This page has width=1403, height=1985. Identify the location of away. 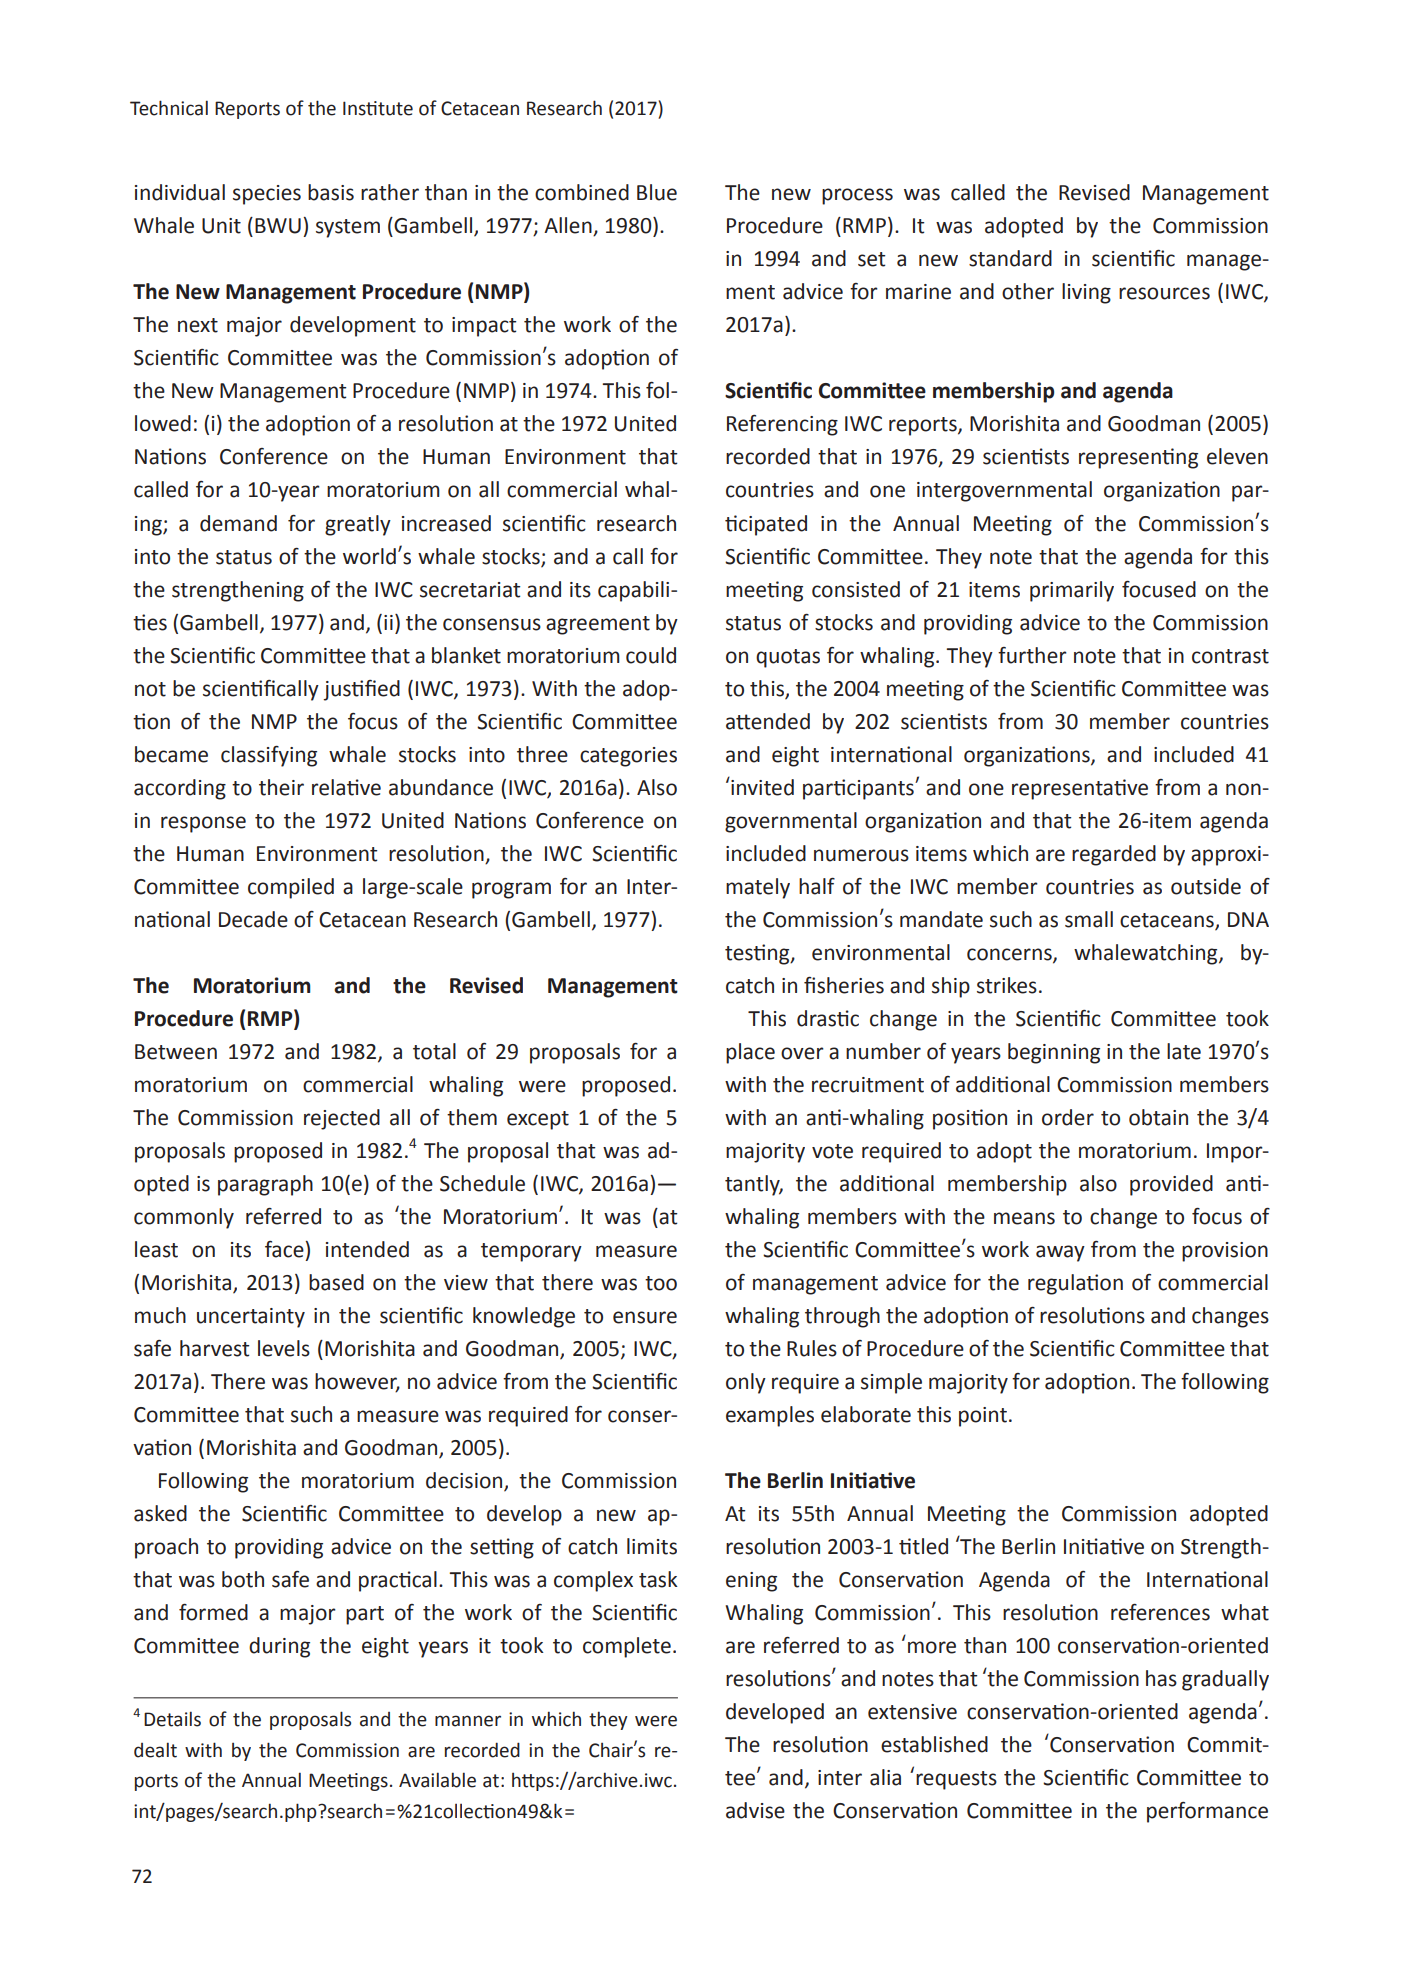
(1060, 1253).
